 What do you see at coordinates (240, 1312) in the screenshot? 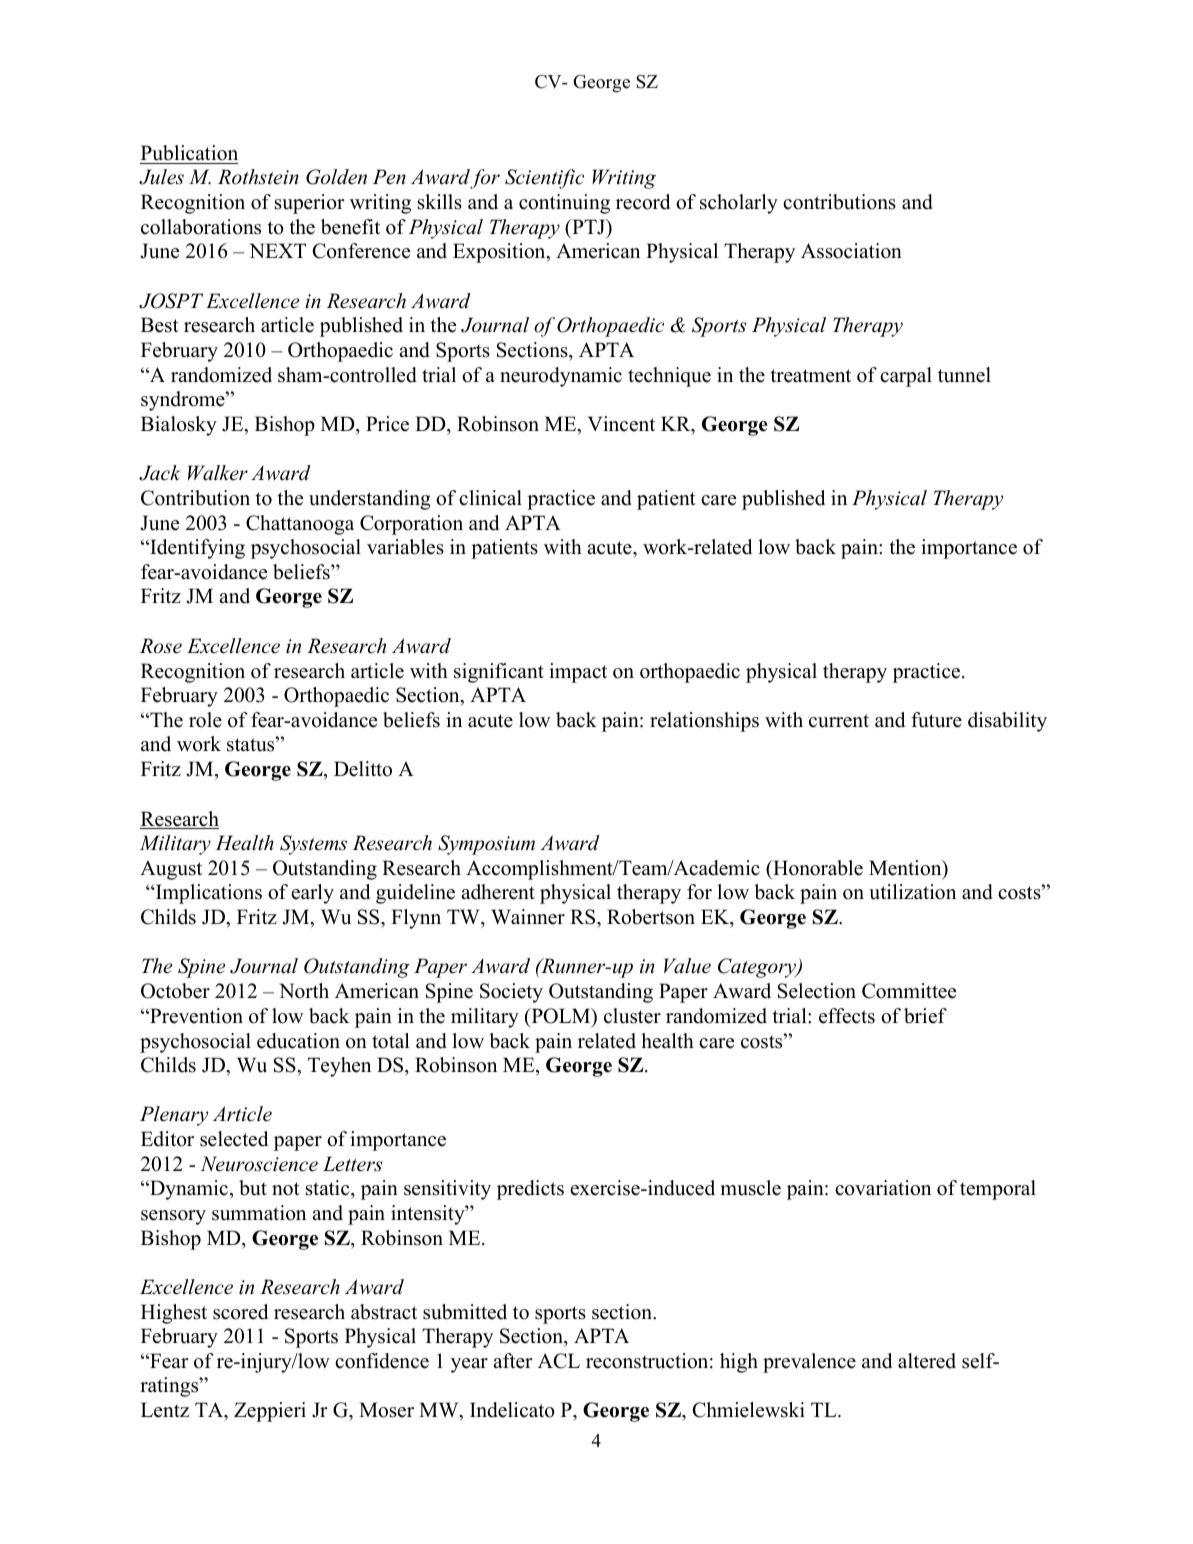
I see `scored` at bounding box center [240, 1312].
